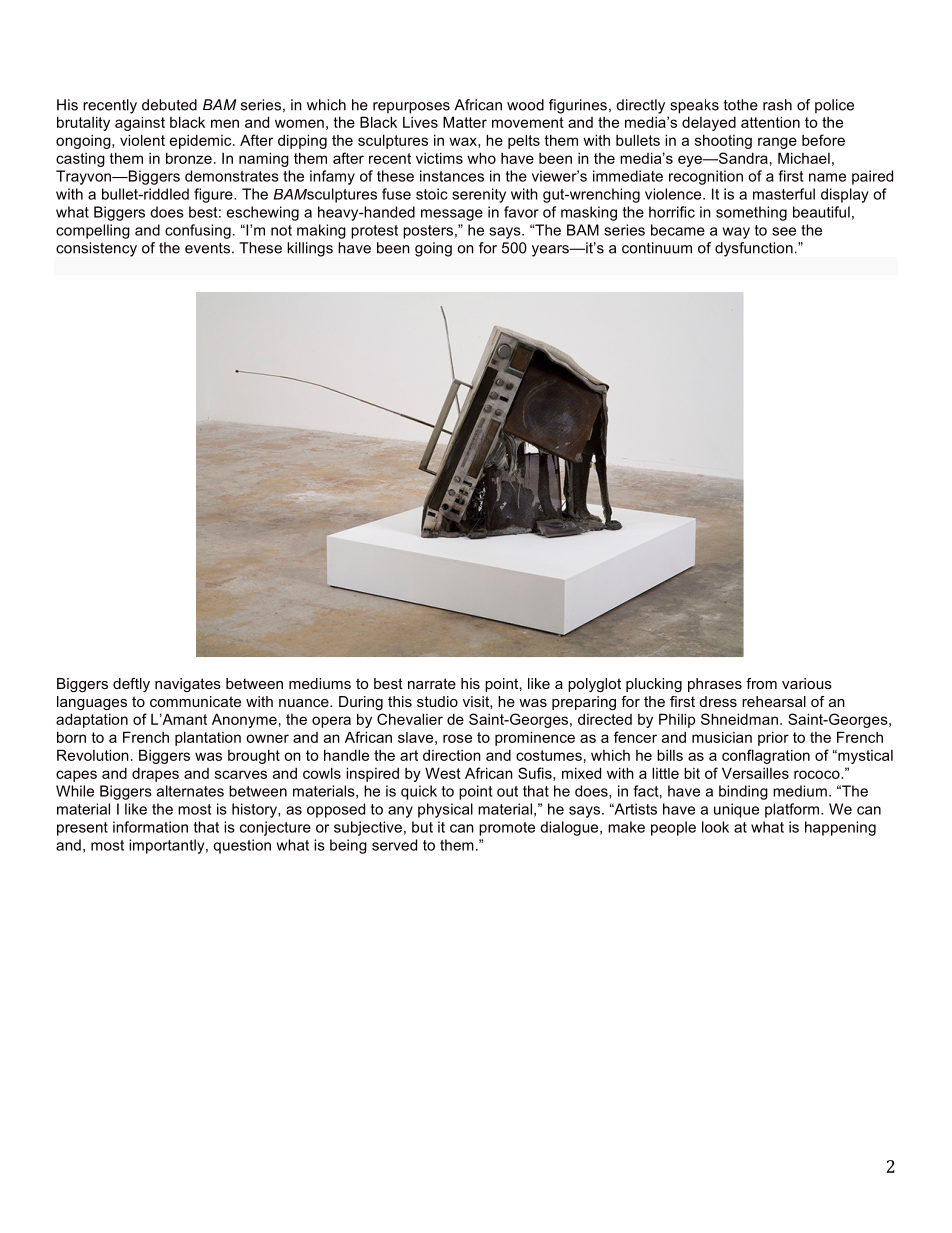 This image has width=952, height=1233. Describe the element at coordinates (761, 683) in the image. I see `from` at that location.
